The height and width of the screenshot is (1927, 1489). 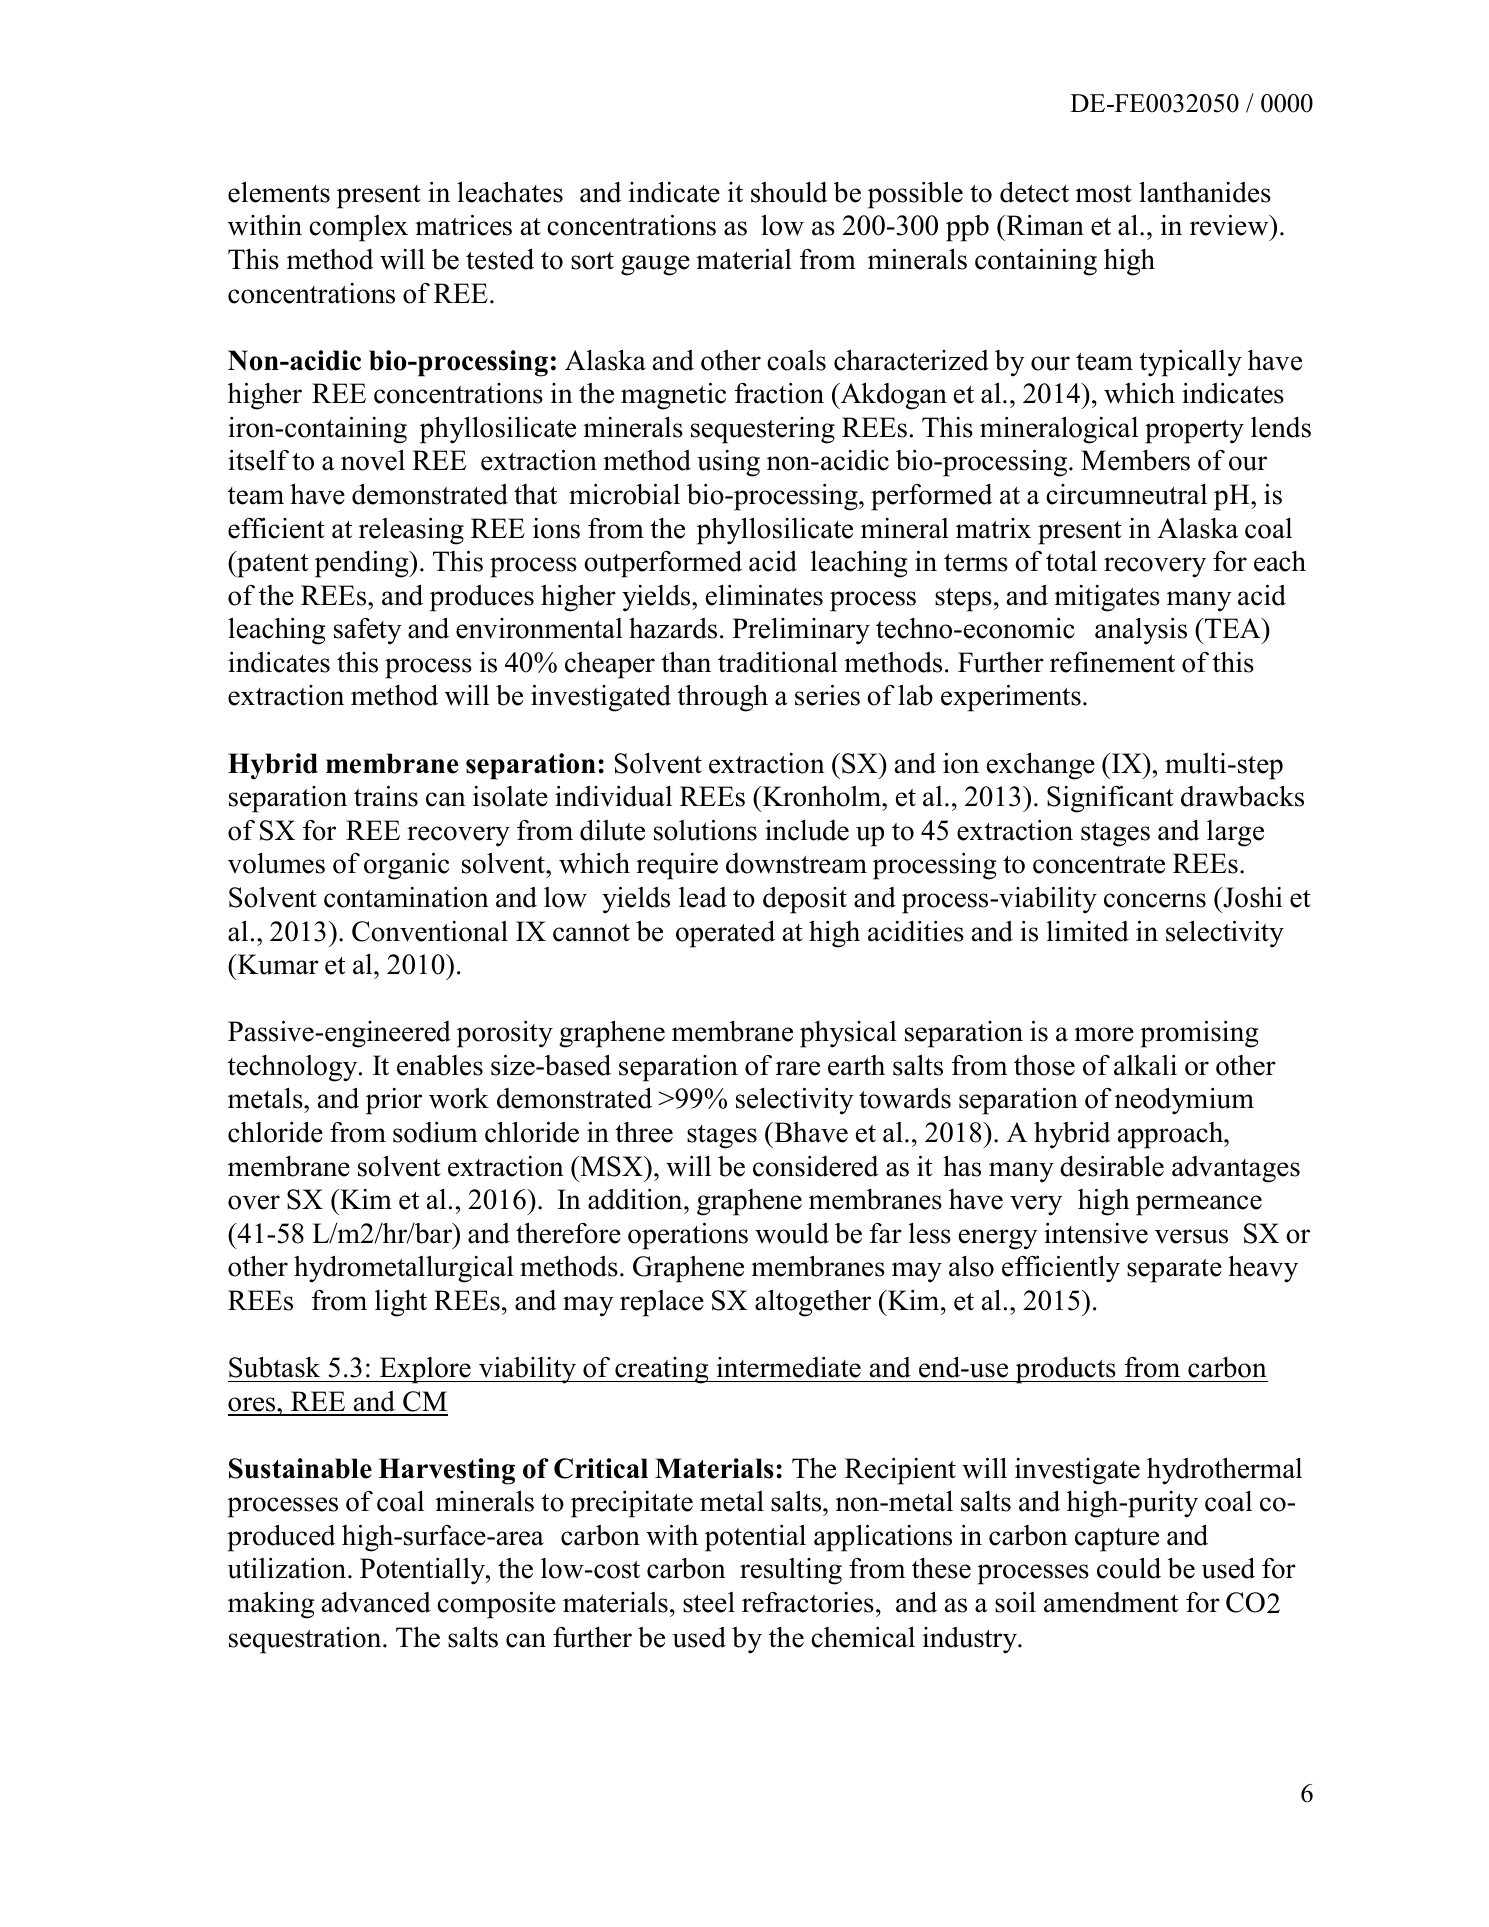 I want to click on deposit, so click(x=805, y=900).
